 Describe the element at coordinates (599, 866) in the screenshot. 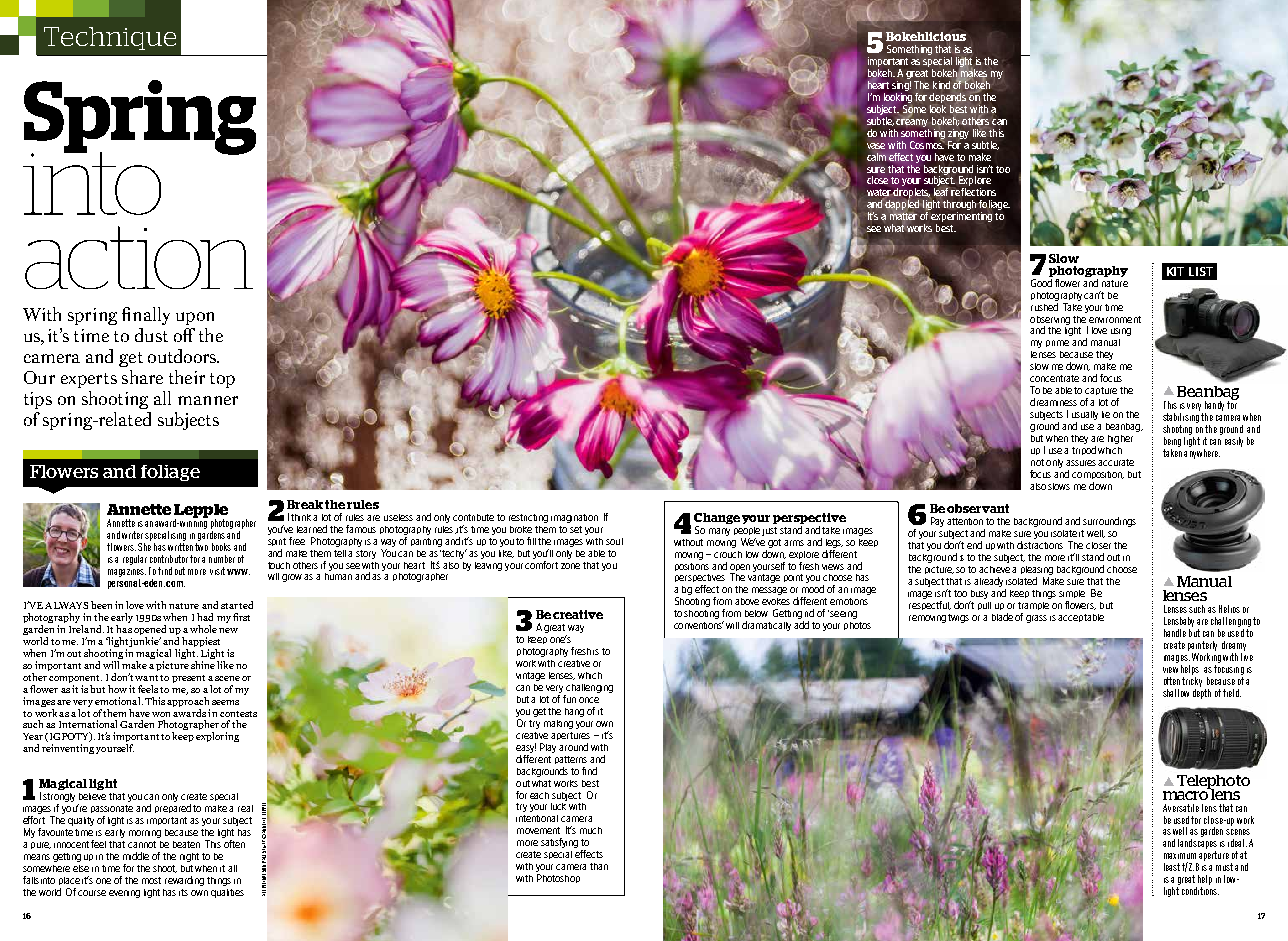

I see `than` at that location.
